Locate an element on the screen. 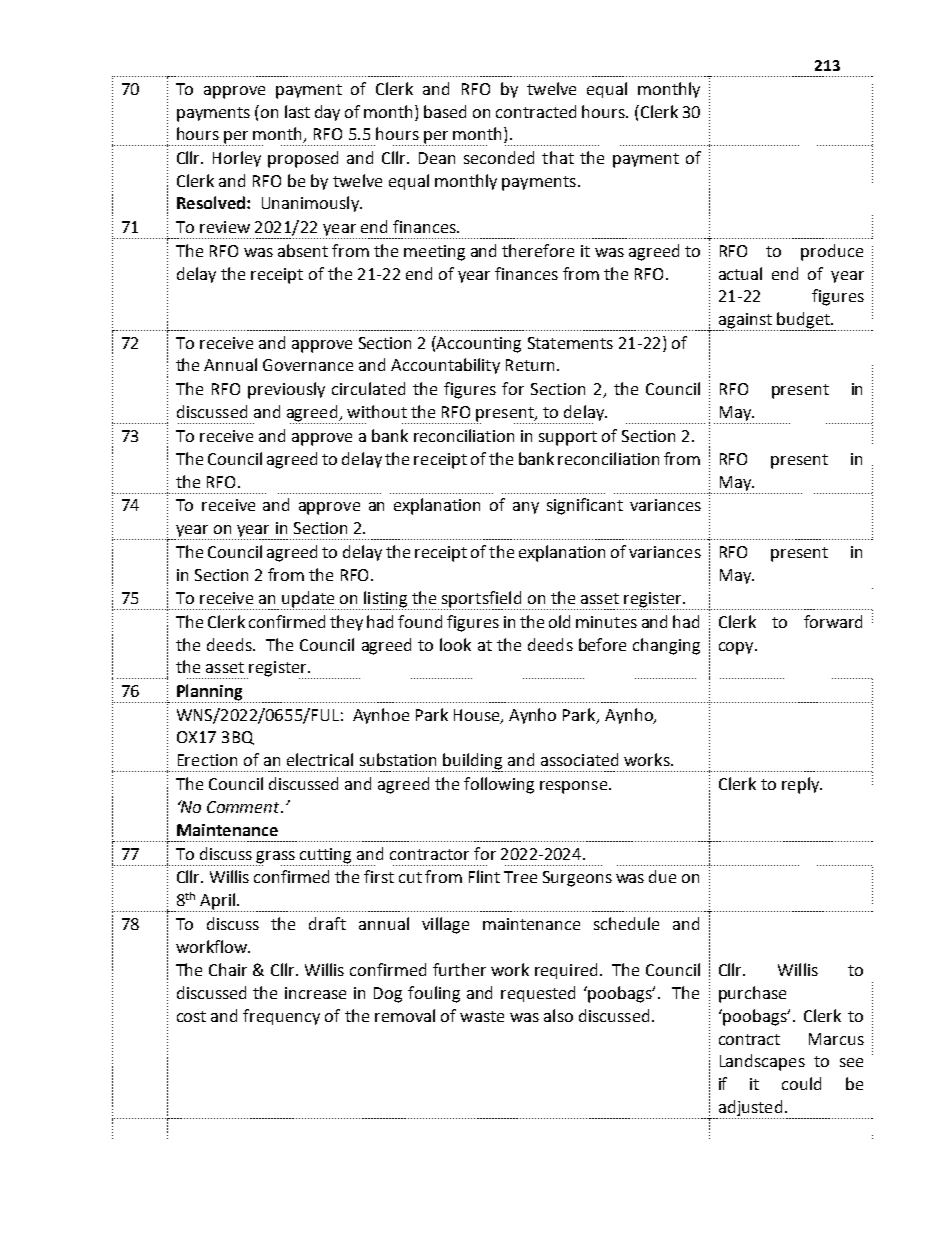  previously is located at coordinates (286, 390).
